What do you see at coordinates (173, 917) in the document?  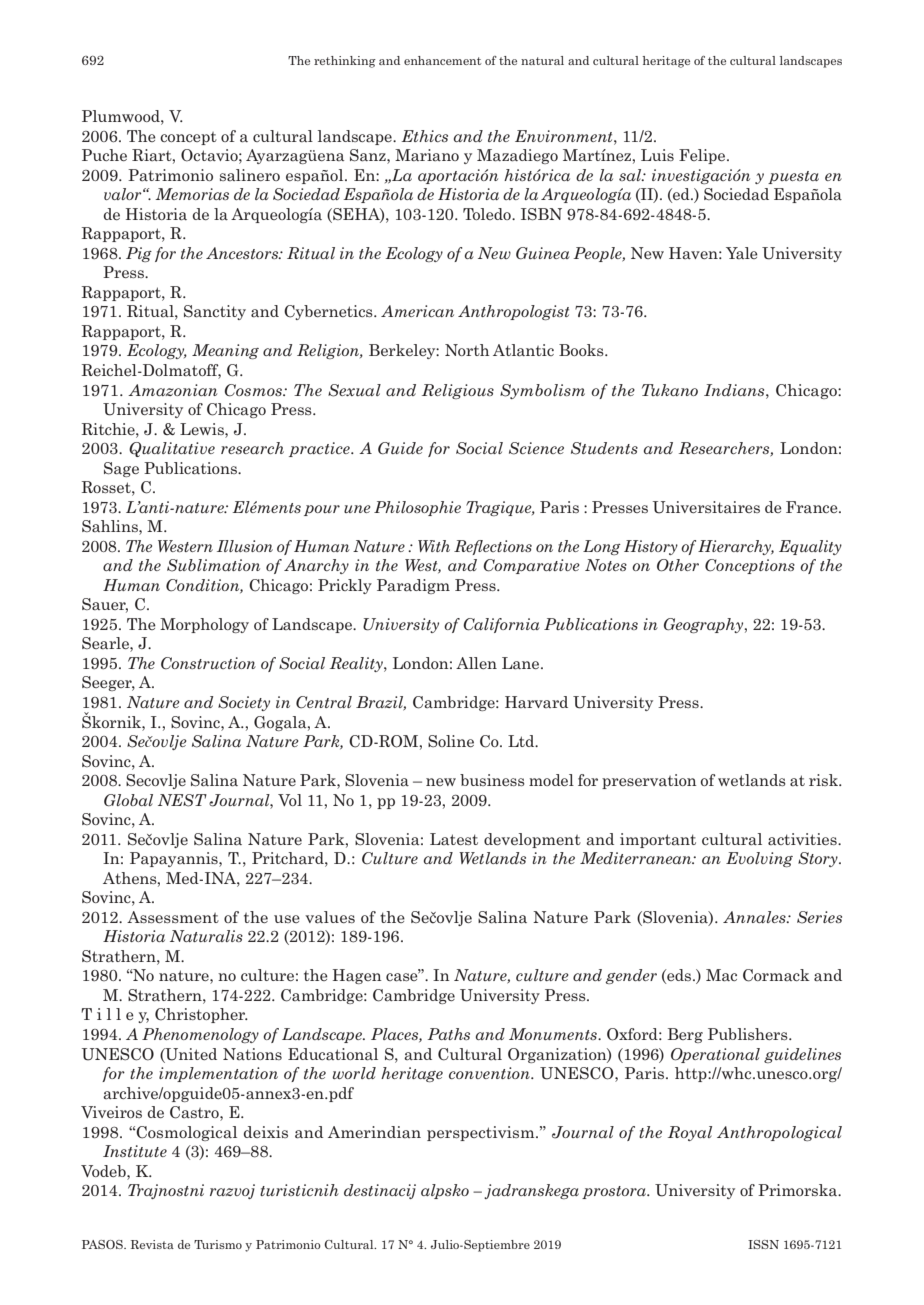 I see `Assessment` at bounding box center [173, 917].
